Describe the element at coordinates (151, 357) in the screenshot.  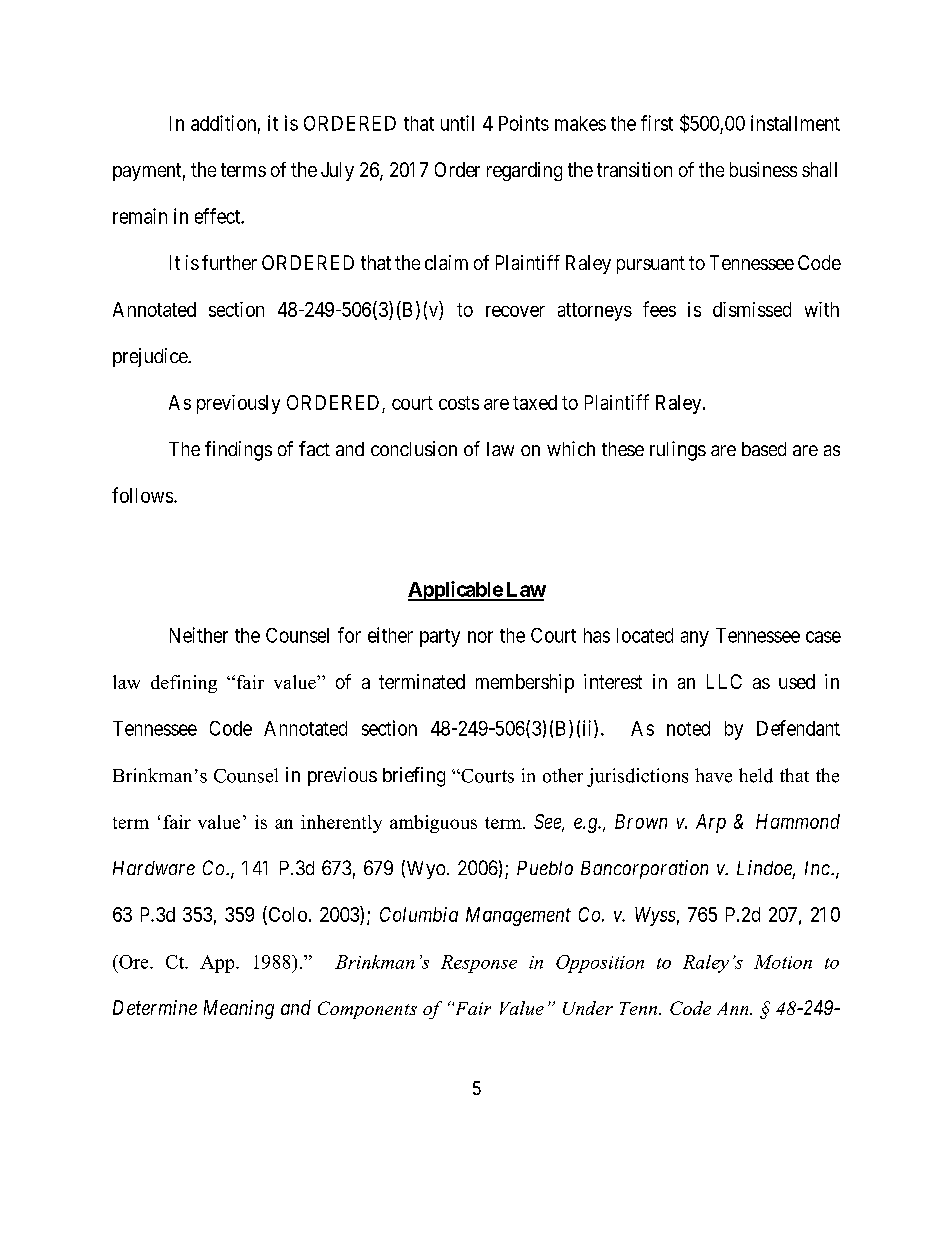
I see `prejudice` at that location.
